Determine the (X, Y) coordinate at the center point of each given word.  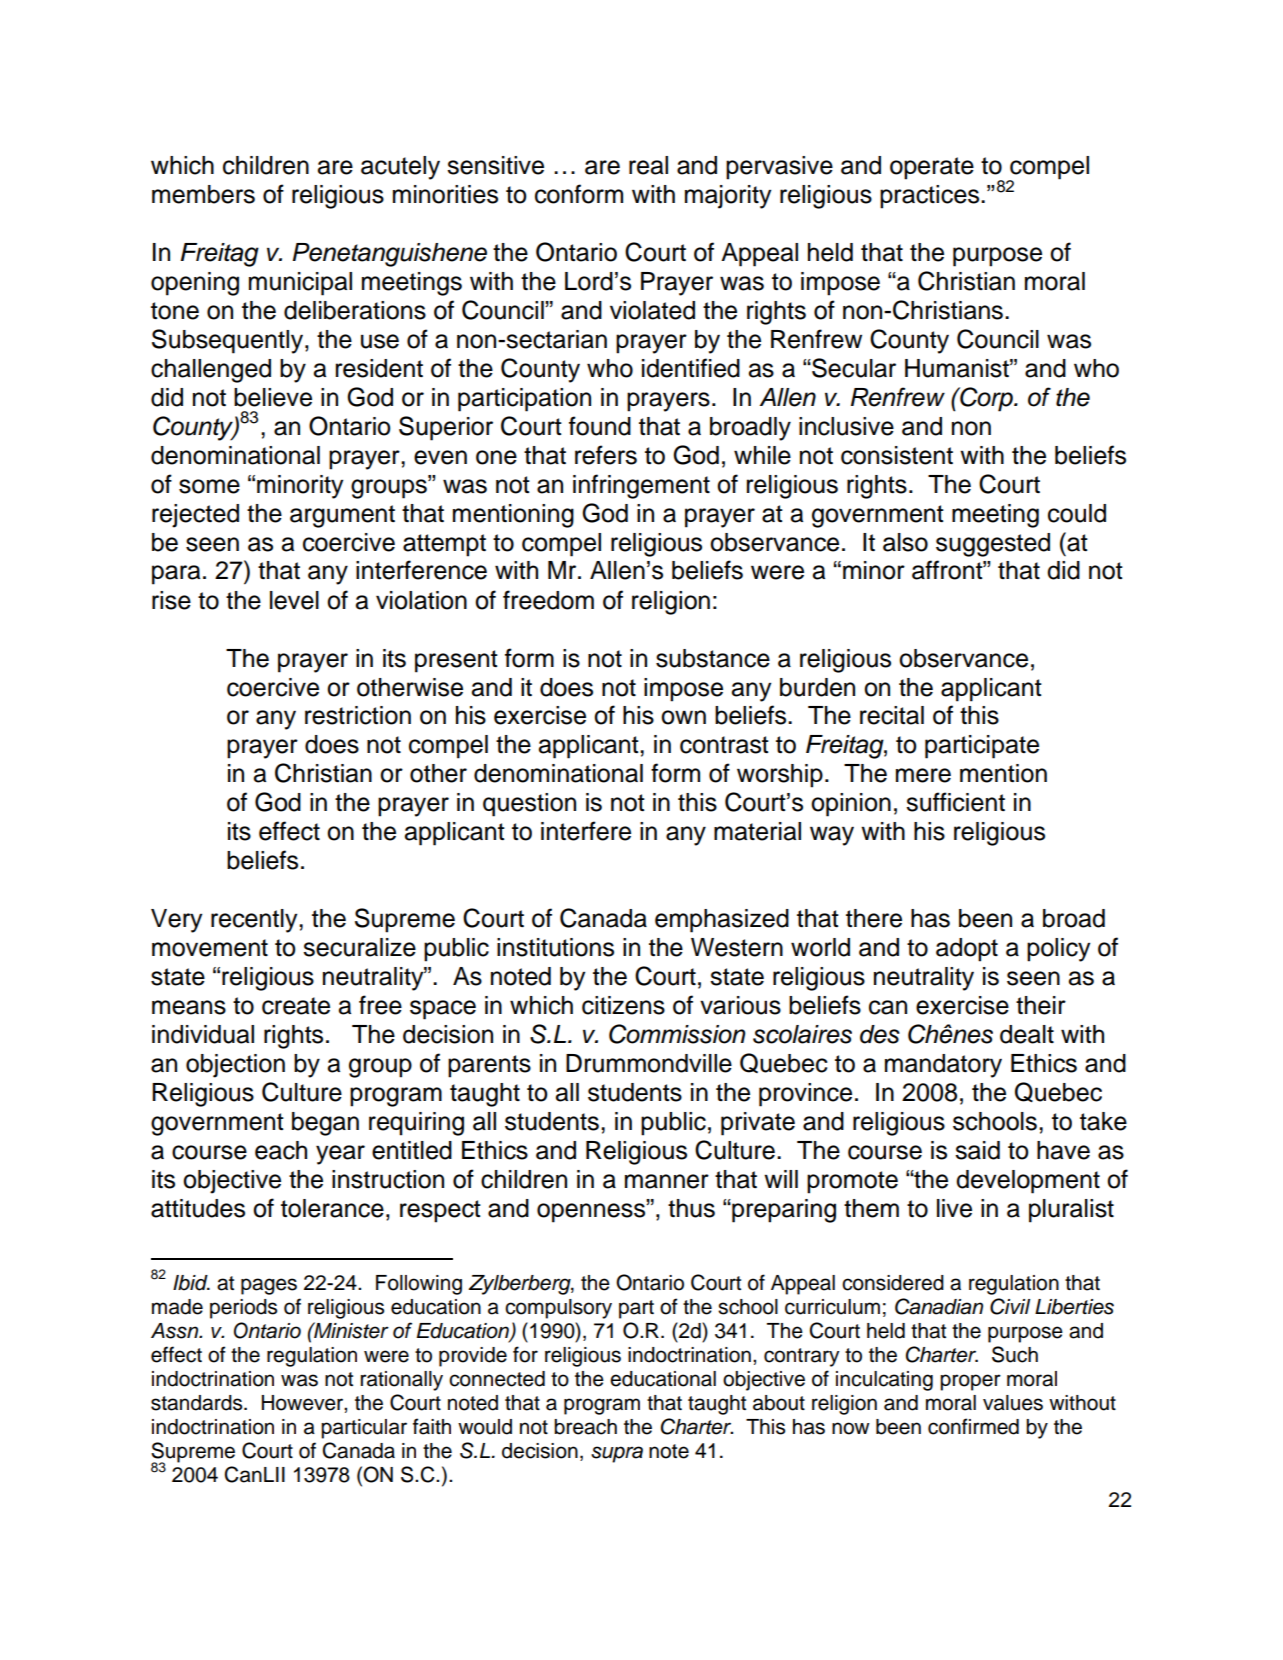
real (648, 165)
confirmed (973, 1426)
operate (932, 168)
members (203, 194)
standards (198, 1403)
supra (617, 1454)
